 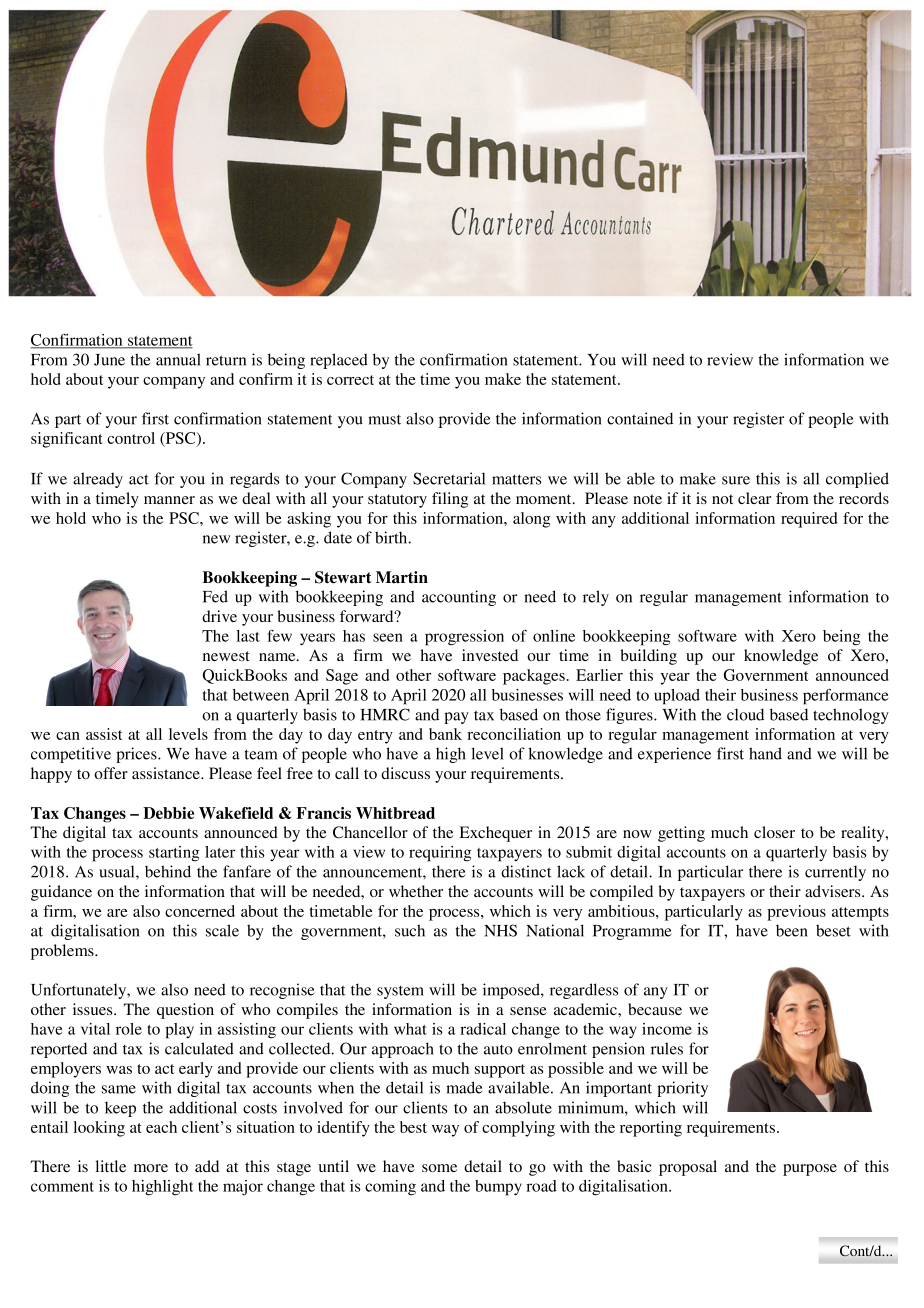 What do you see at coordinates (439, 1168) in the document?
I see `some` at bounding box center [439, 1168].
